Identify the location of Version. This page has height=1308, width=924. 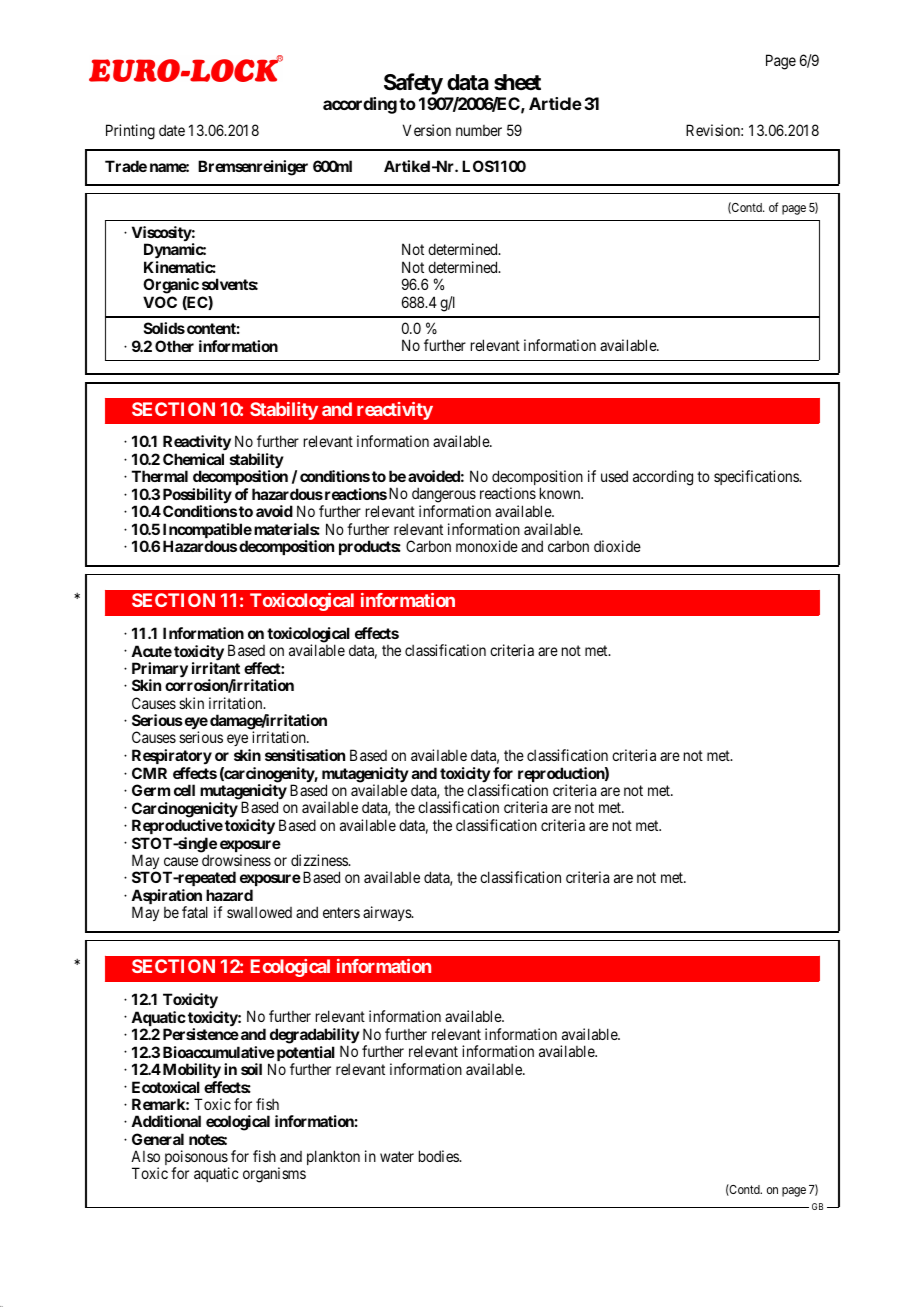
(427, 130).
